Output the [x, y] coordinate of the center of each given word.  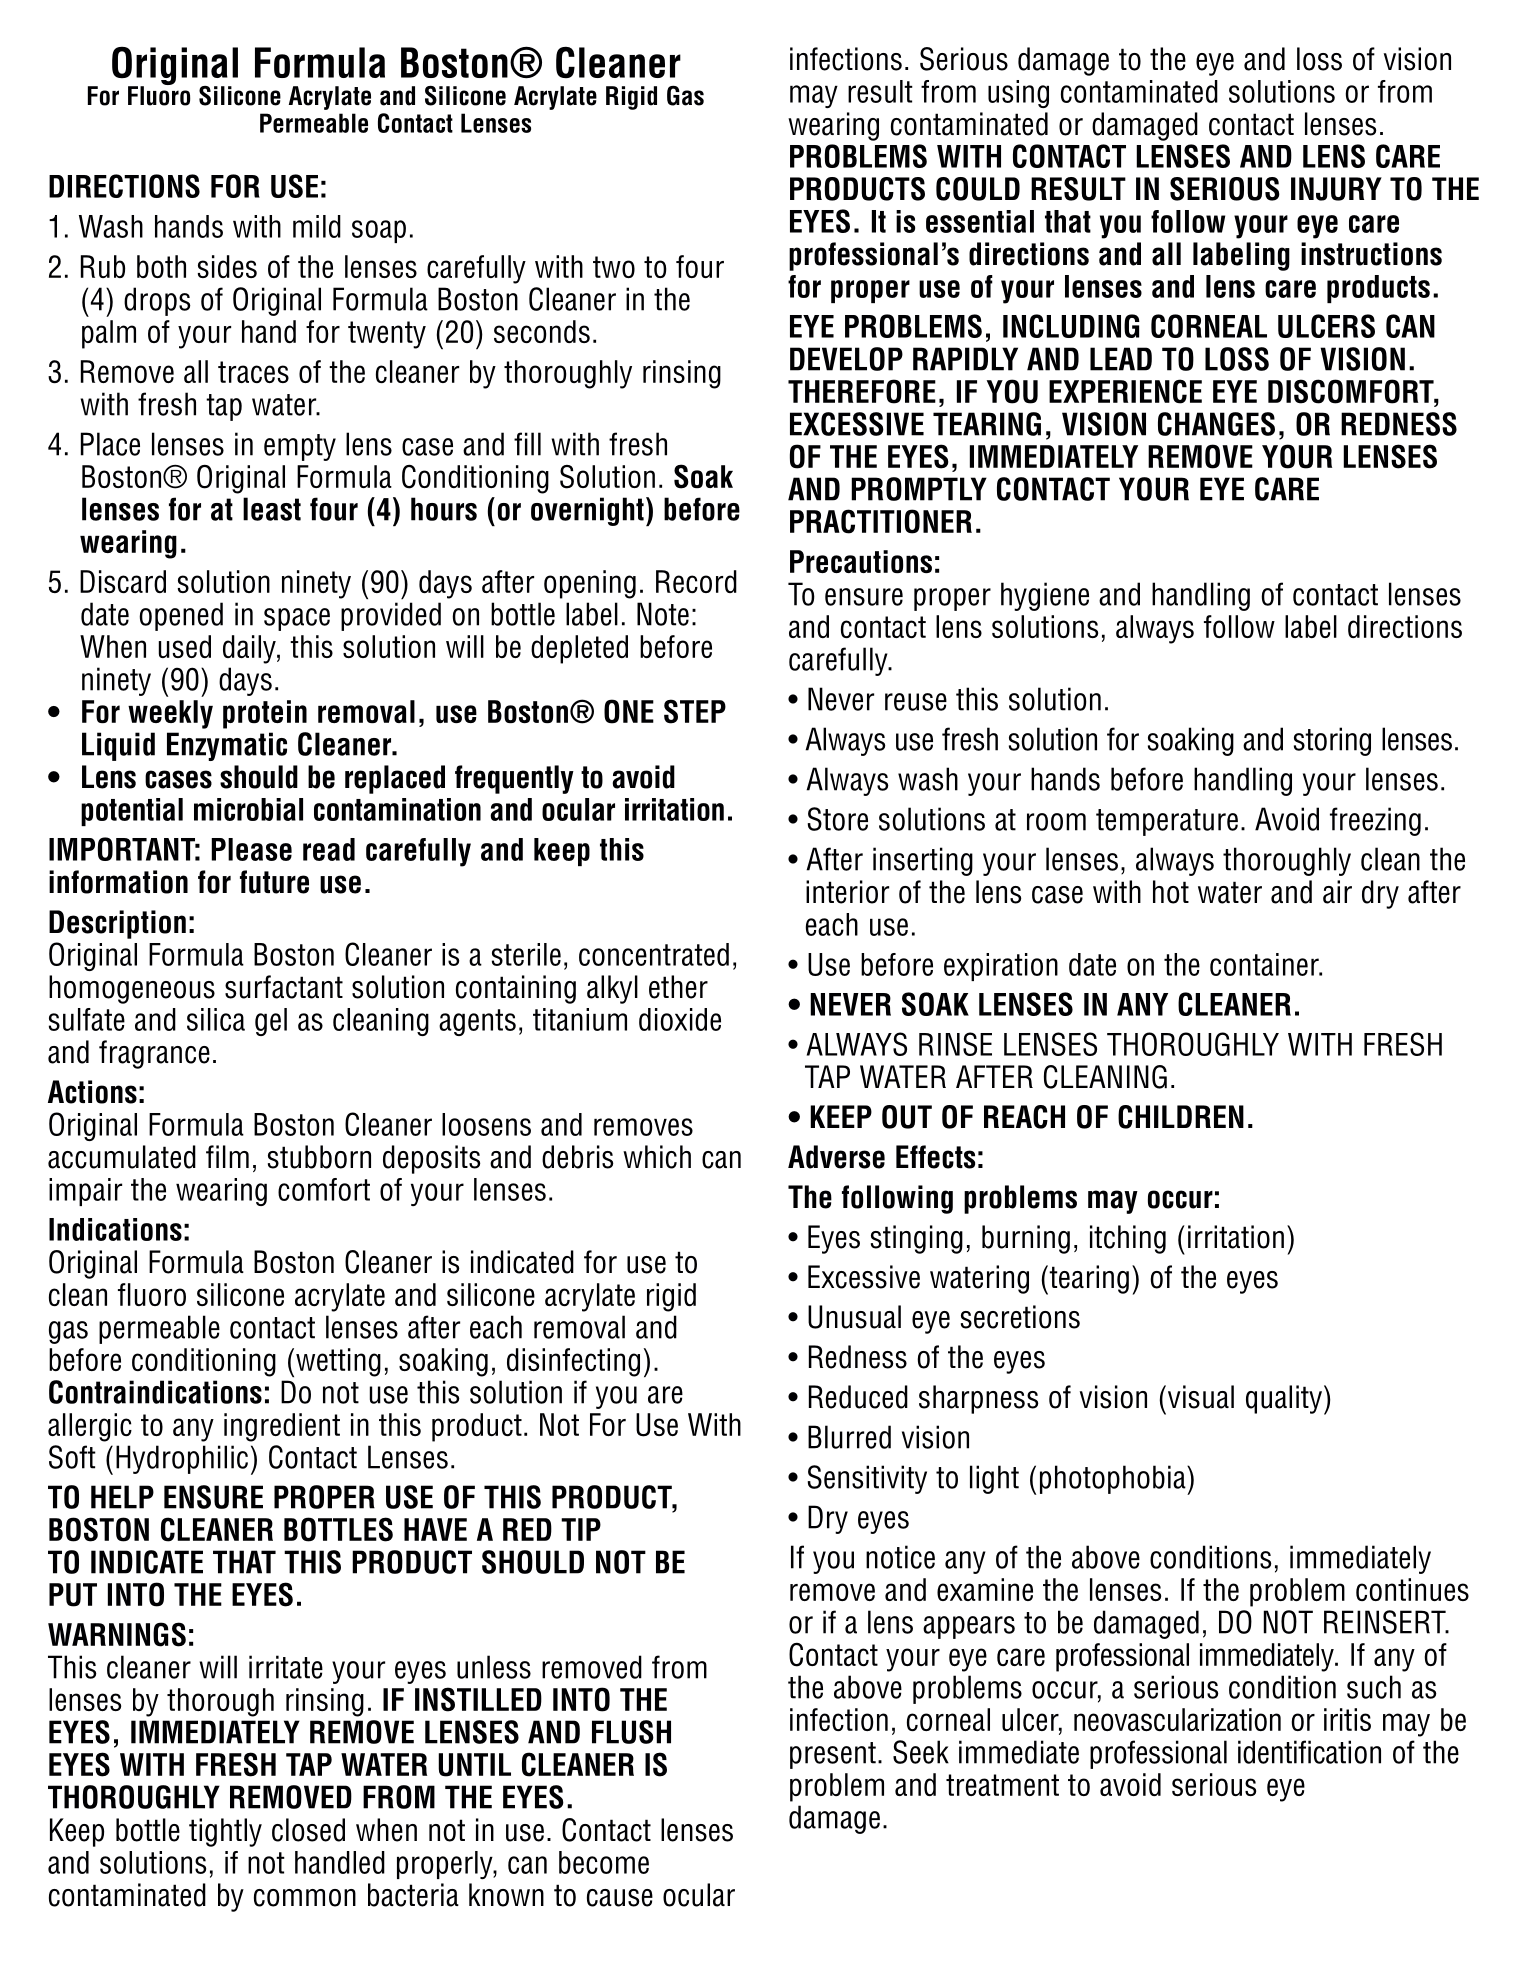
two [614, 267]
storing [1332, 741]
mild [317, 226]
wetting [338, 1362]
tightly [225, 1832]
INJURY [1336, 189]
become [604, 1862]
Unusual [854, 1317]
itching [1128, 1239]
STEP [695, 711]
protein [265, 714]
